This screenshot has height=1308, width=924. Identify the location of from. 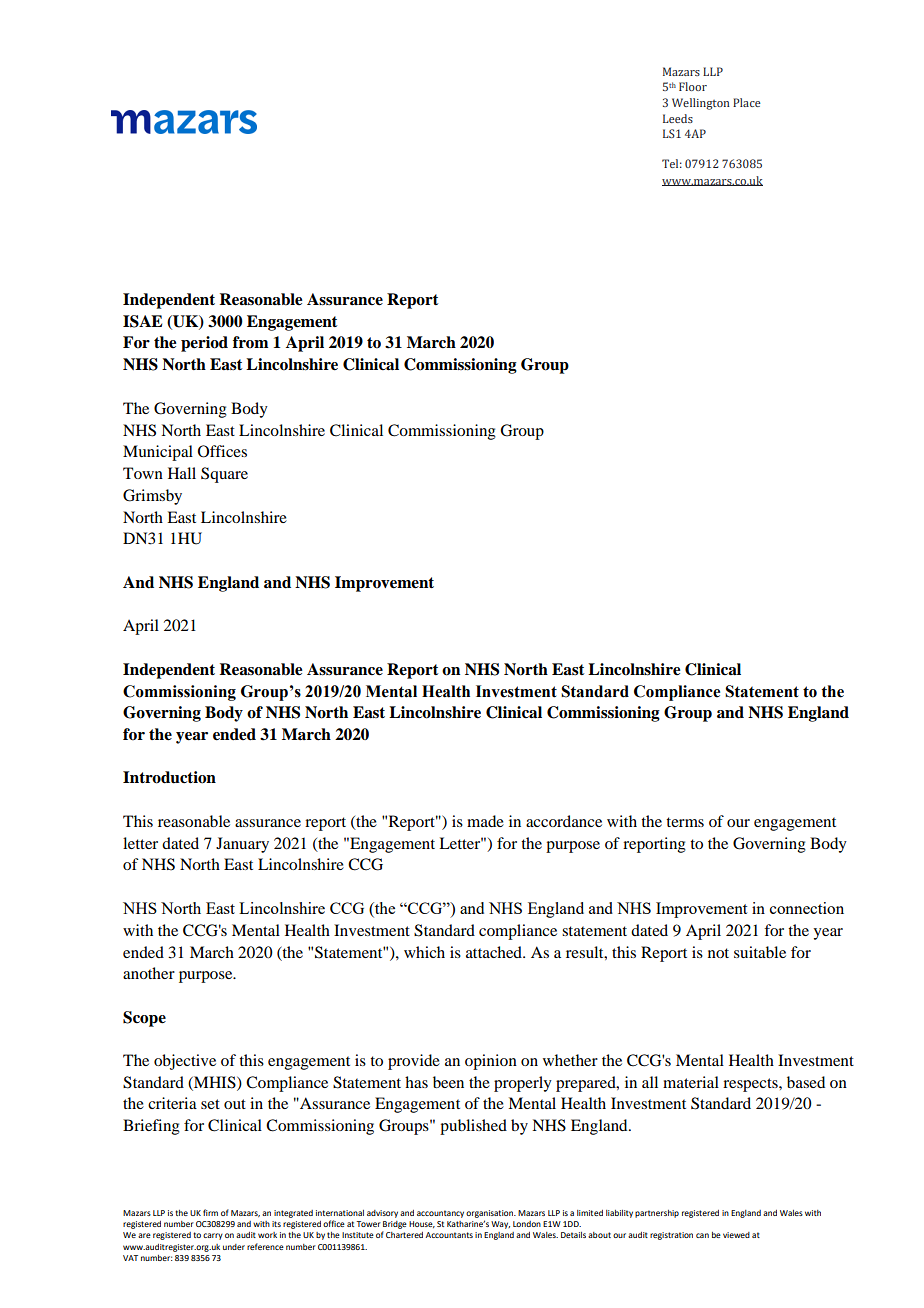
(250, 342).
